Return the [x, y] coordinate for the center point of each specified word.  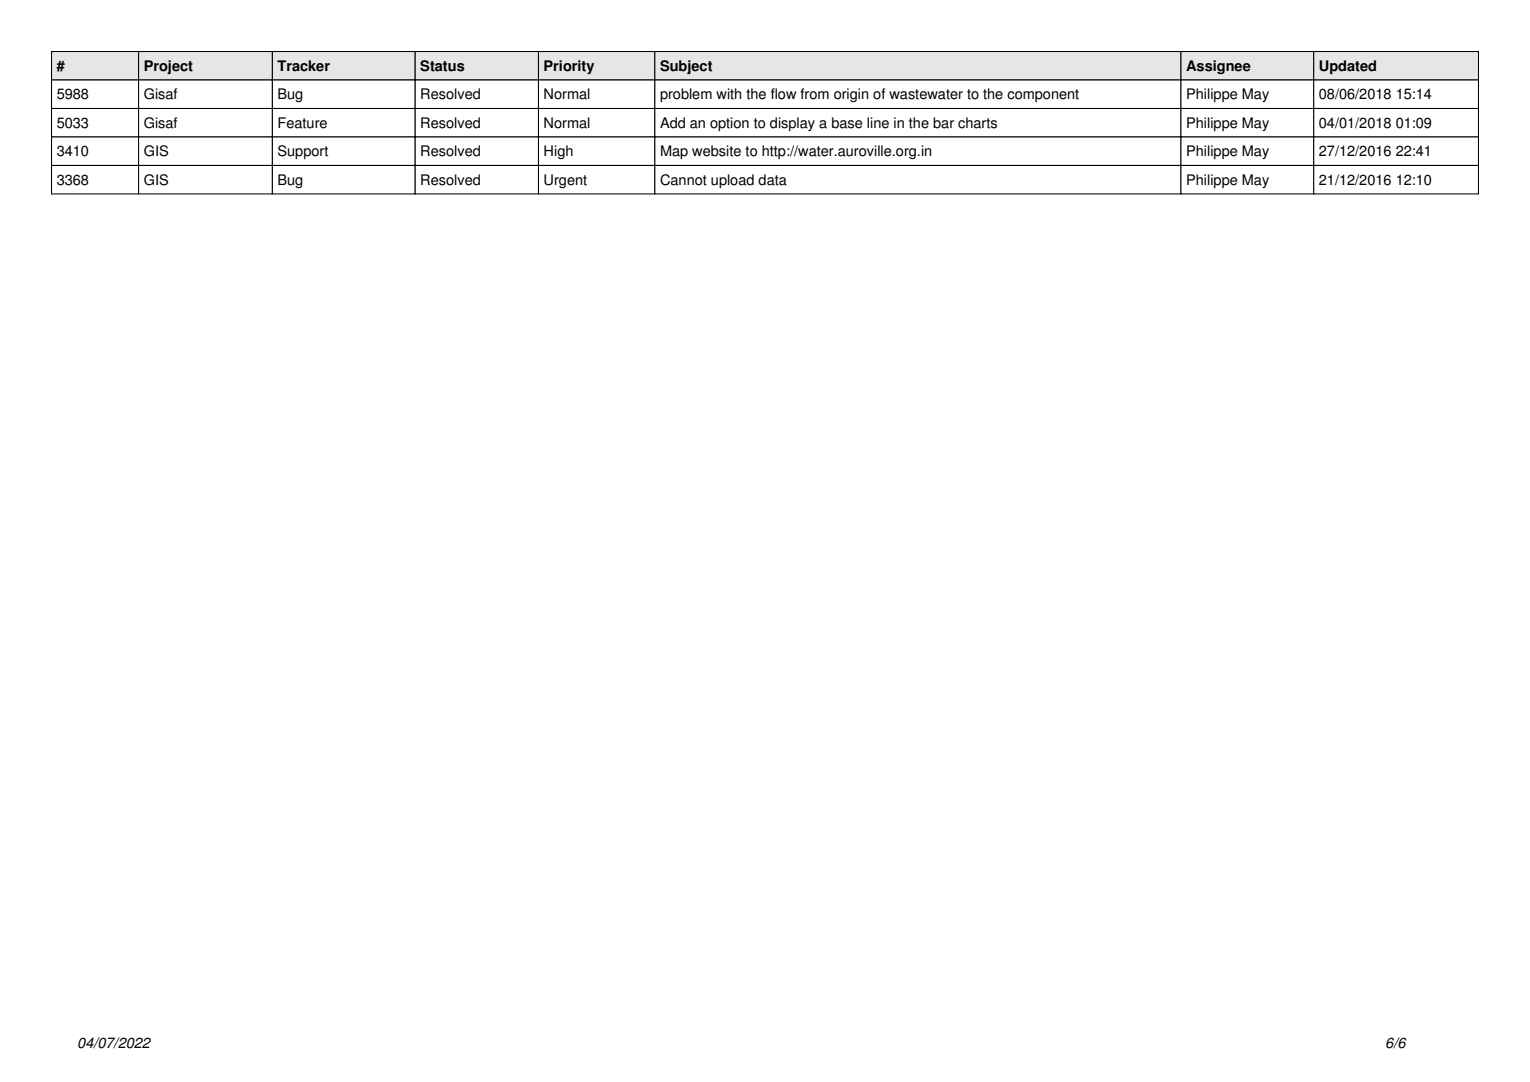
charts [977, 123]
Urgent [565, 181]
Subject [686, 67]
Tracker [303, 66]
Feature [302, 123]
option [729, 124]
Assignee [1218, 67]
